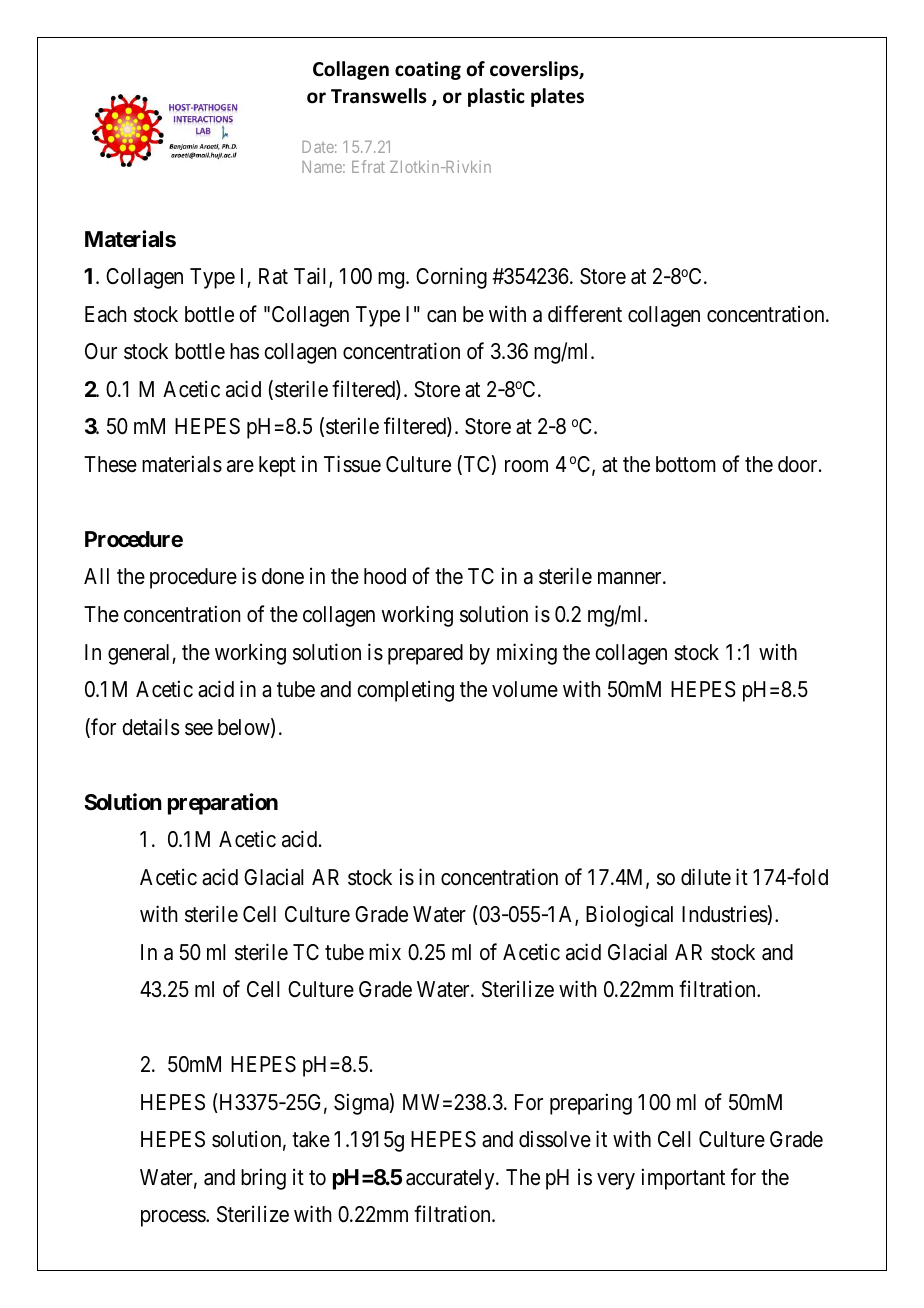 The height and width of the screenshot is (1308, 924). Describe the element at coordinates (686, 464) in the screenshot. I see `bottom` at that location.
